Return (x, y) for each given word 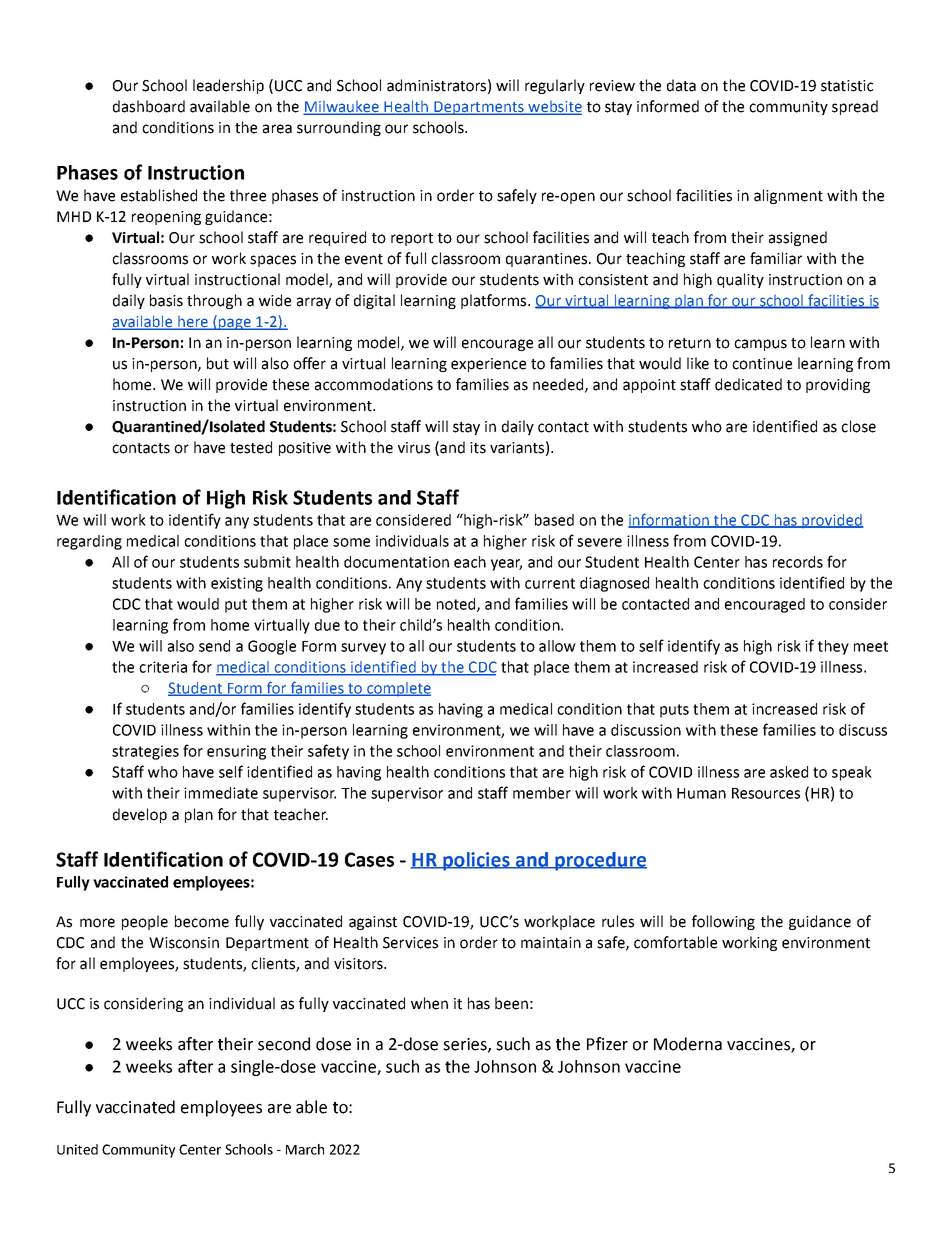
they (833, 647)
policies (476, 861)
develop (140, 815)
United (77, 1149)
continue (762, 364)
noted (457, 605)
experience (488, 365)
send (214, 646)
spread (855, 107)
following (723, 922)
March (305, 1149)
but (218, 363)
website (554, 108)
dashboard (149, 106)
